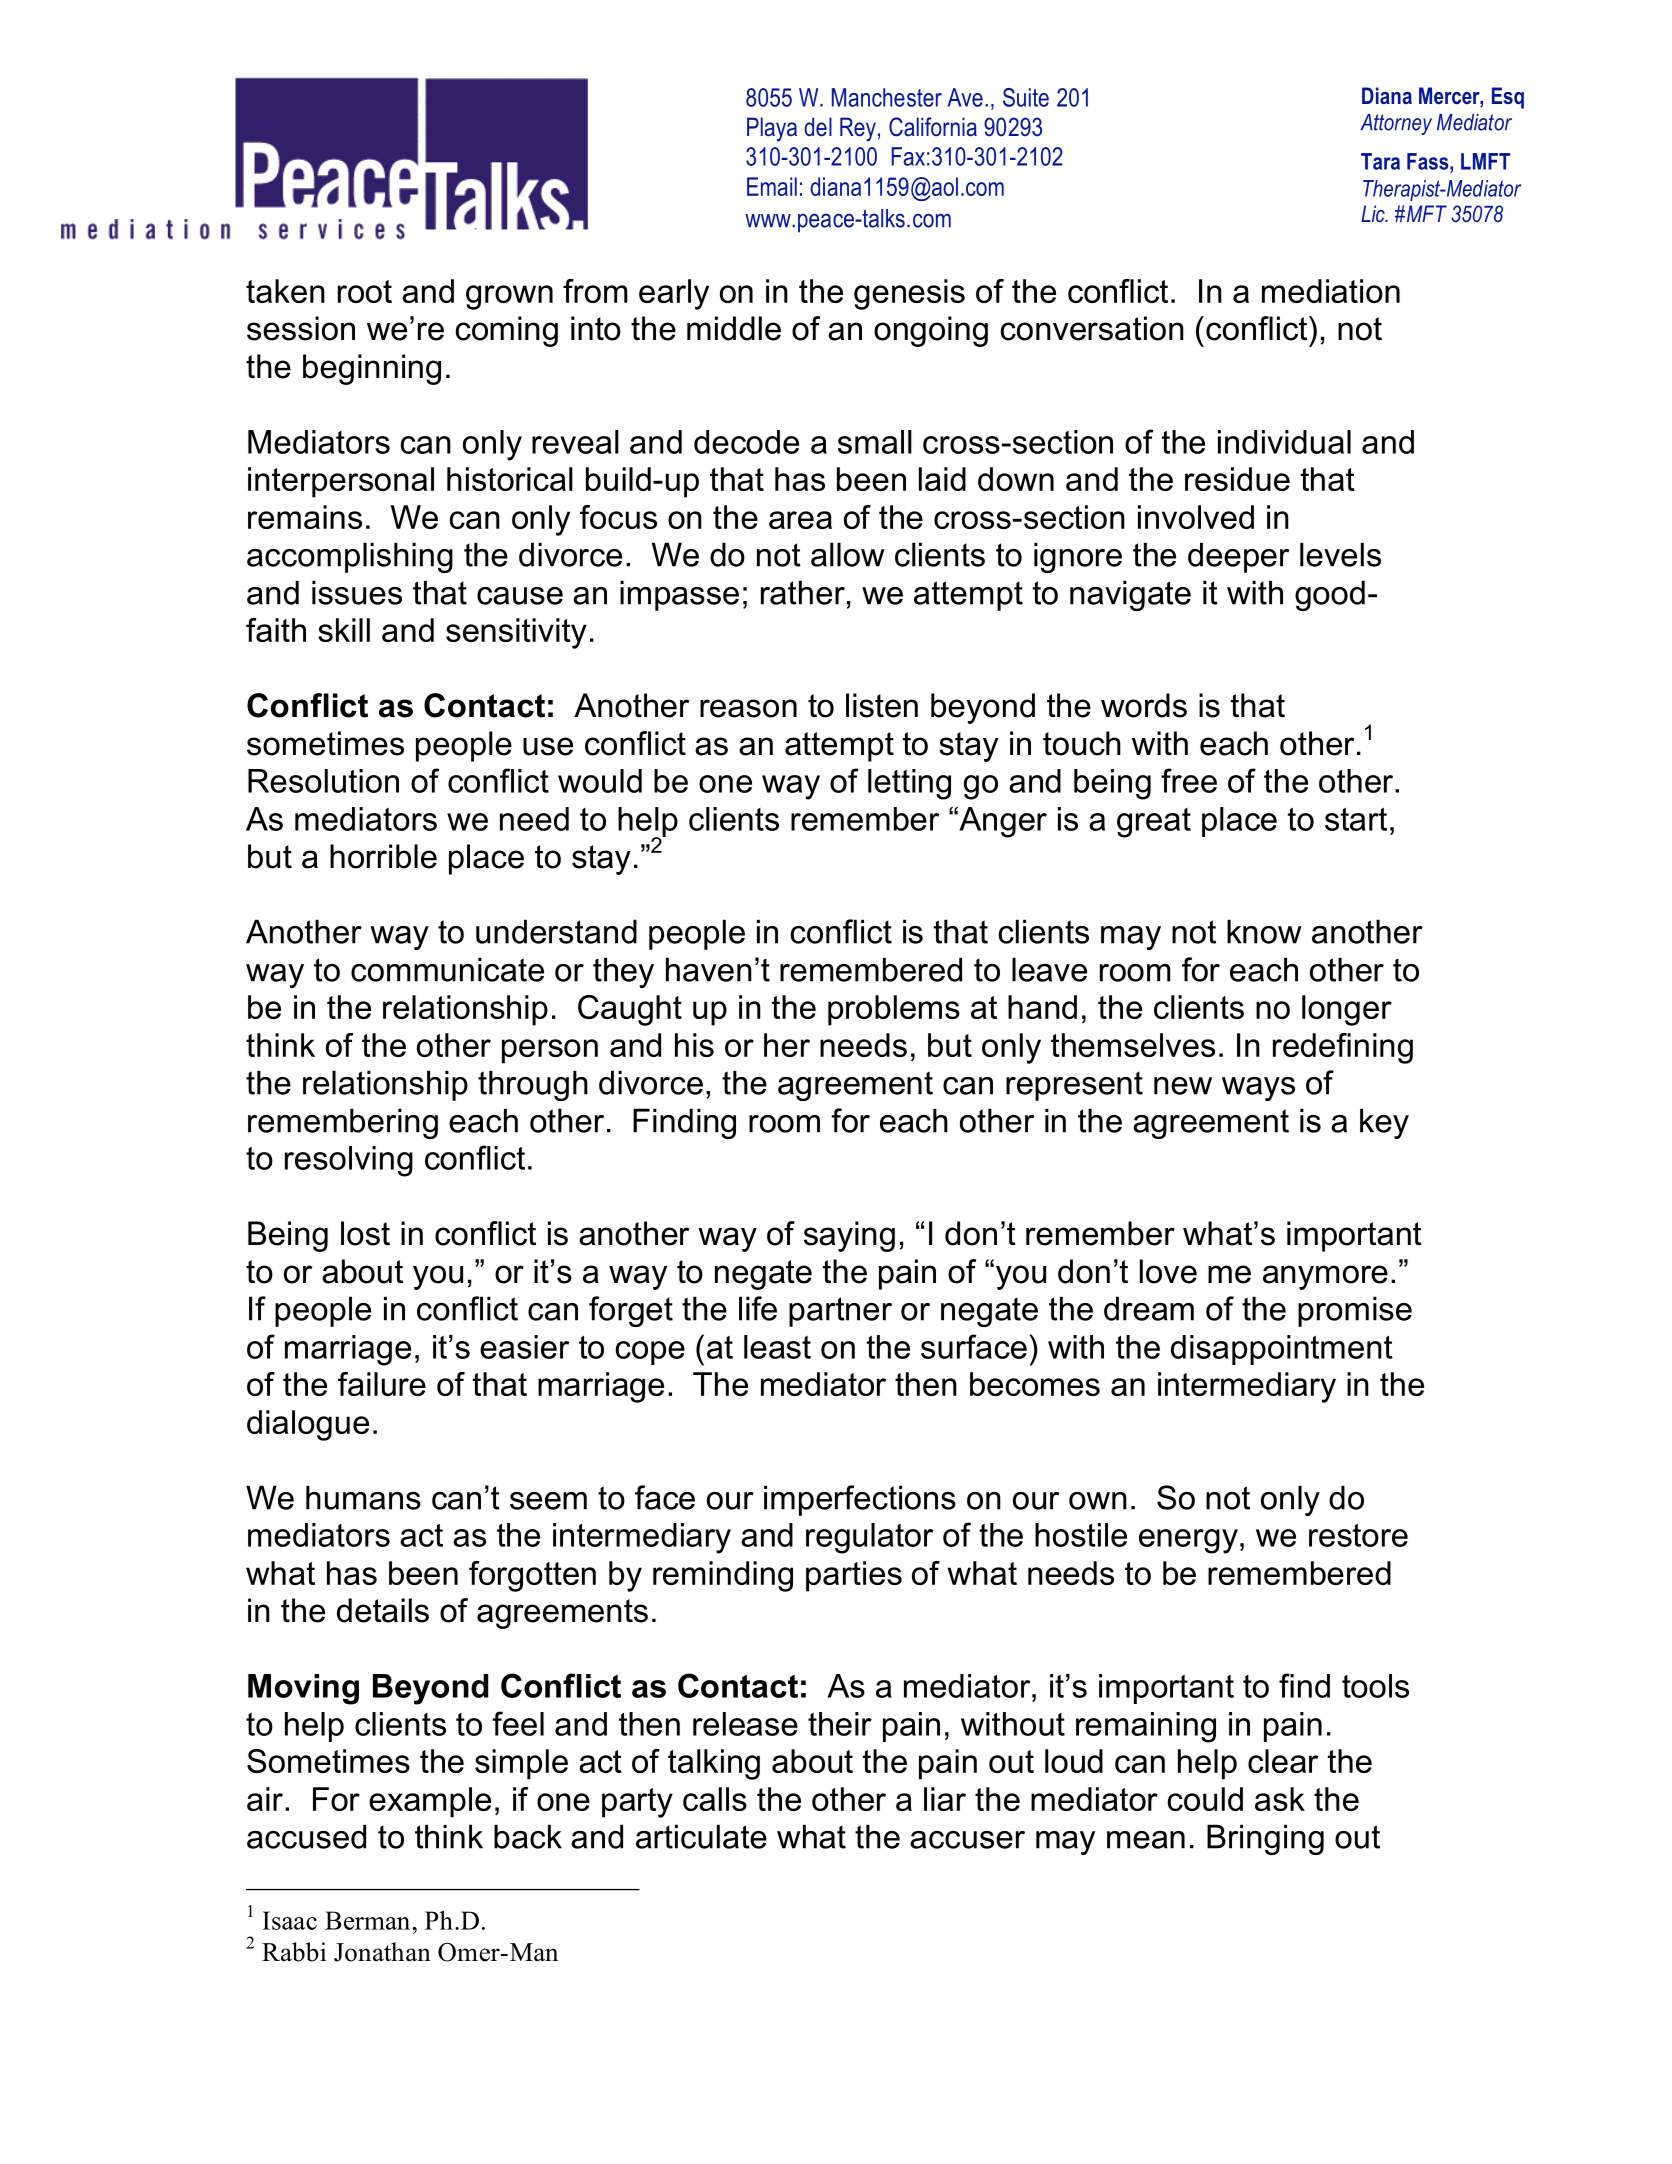  Describe the element at coordinates (1380, 161) in the screenshot. I see `Tara` at that location.
